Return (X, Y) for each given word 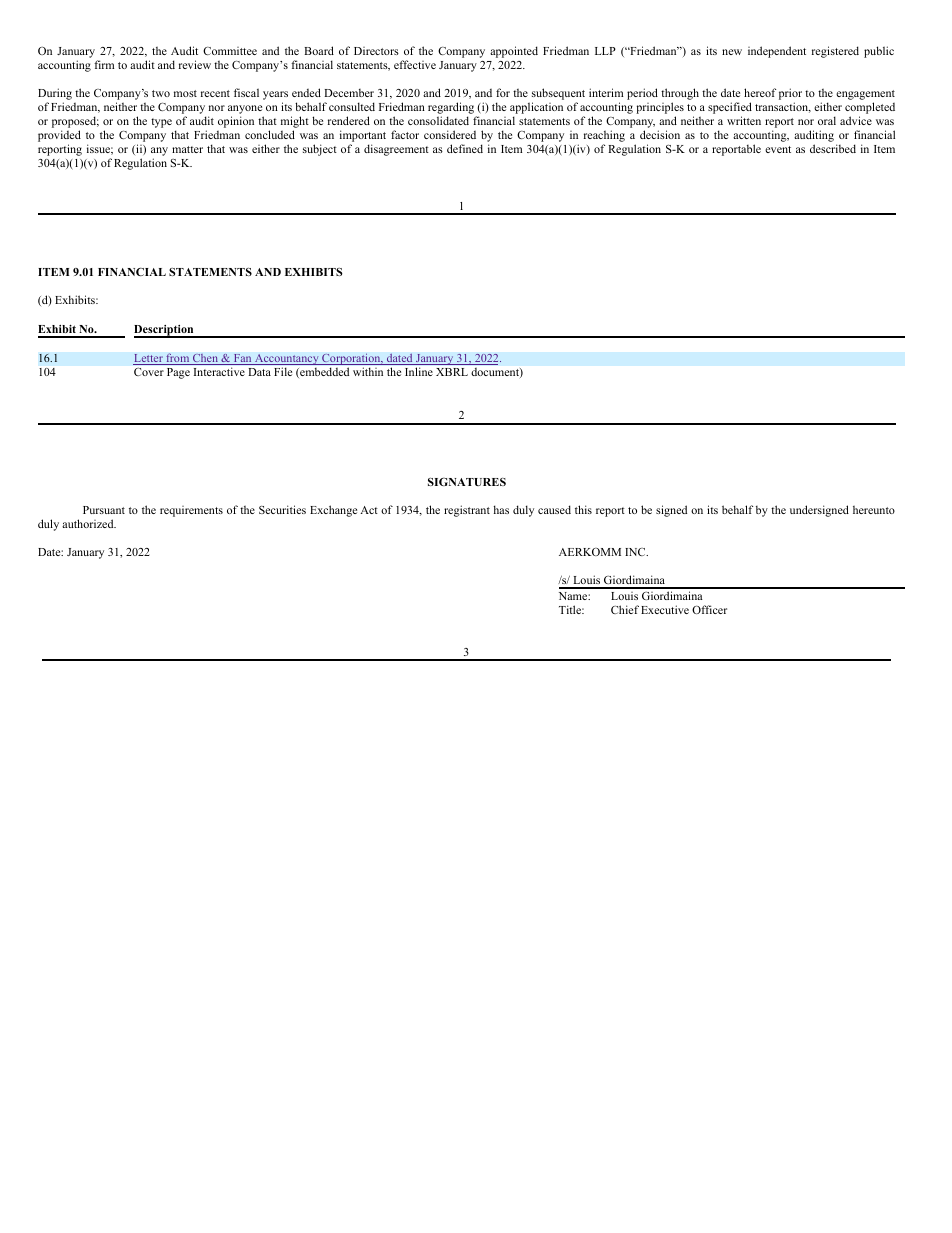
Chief (625, 609)
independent (777, 52)
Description (165, 331)
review (195, 64)
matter (187, 149)
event (778, 149)
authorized (89, 523)
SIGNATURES (467, 481)
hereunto (874, 510)
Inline (419, 371)
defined (465, 148)
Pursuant (104, 510)
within (368, 371)
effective (415, 64)
